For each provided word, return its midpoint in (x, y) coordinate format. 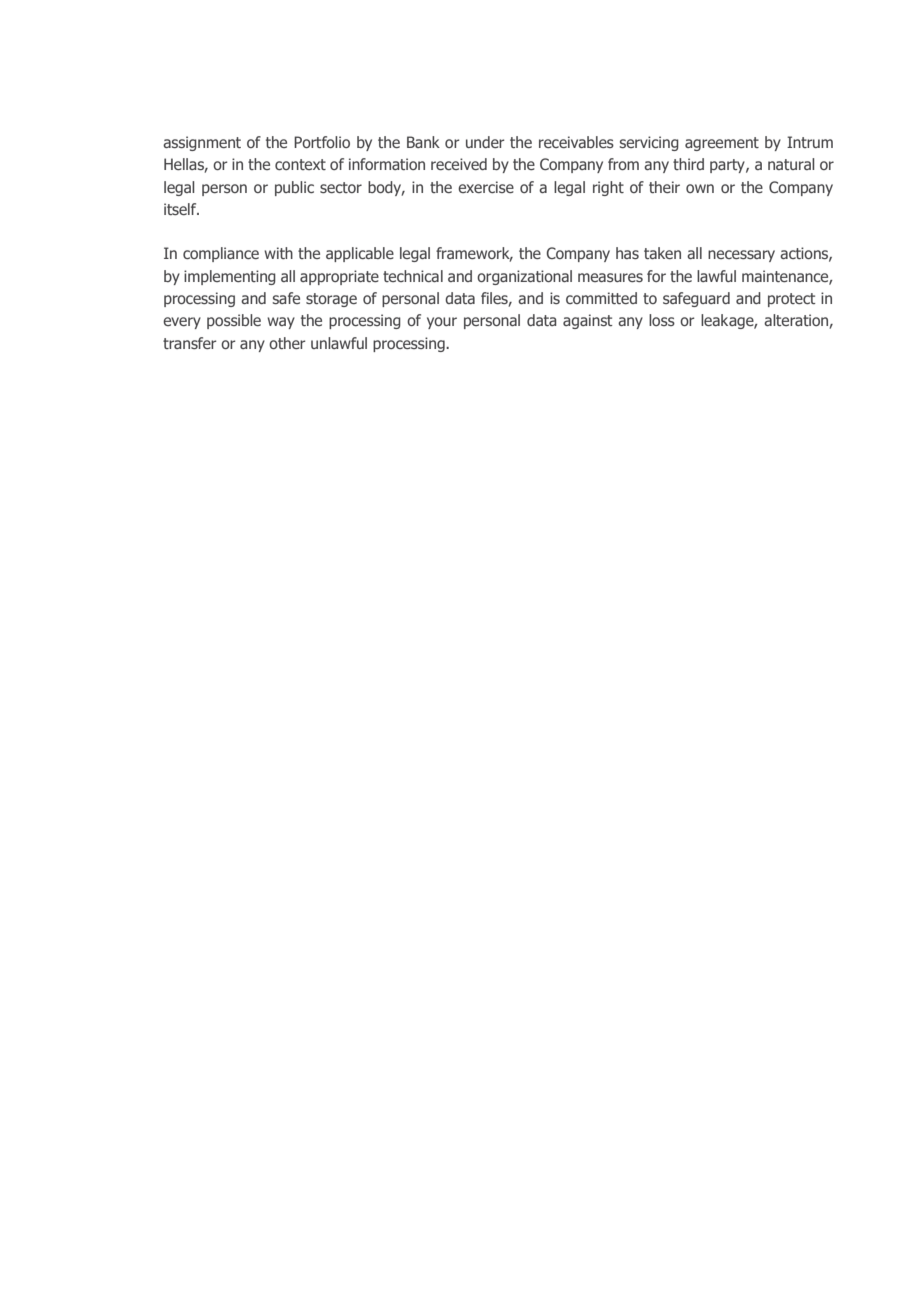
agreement (722, 144)
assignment (202, 143)
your (442, 323)
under (485, 142)
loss (662, 320)
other (287, 343)
